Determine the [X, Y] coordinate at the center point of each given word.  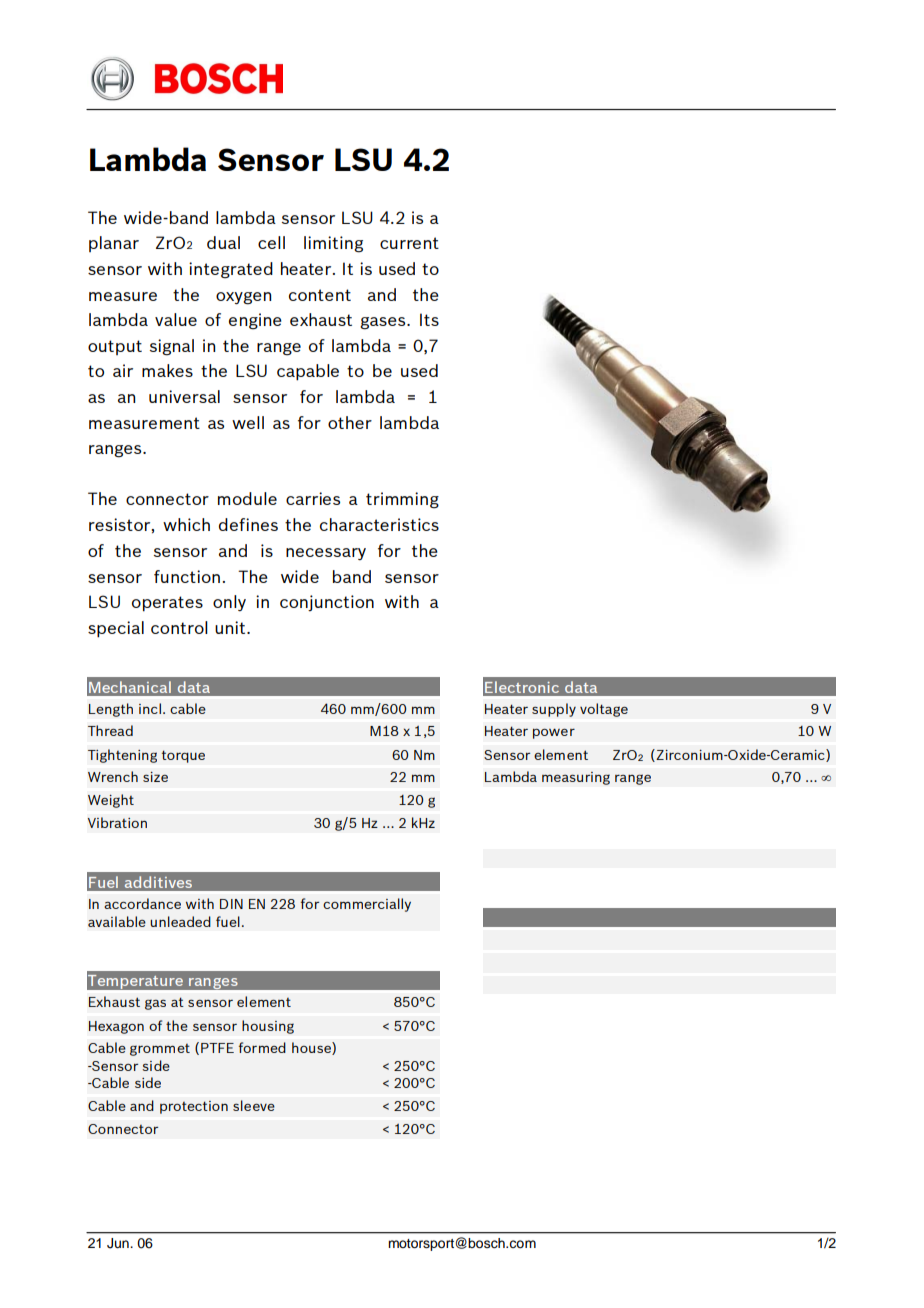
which [186, 524]
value [176, 319]
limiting [333, 244]
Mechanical [130, 687]
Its [429, 319]
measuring [576, 778]
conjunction [327, 603]
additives [158, 882]
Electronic [522, 687]
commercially [367, 905]
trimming [402, 500]
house [312, 1048]
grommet [160, 1050]
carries [313, 498]
